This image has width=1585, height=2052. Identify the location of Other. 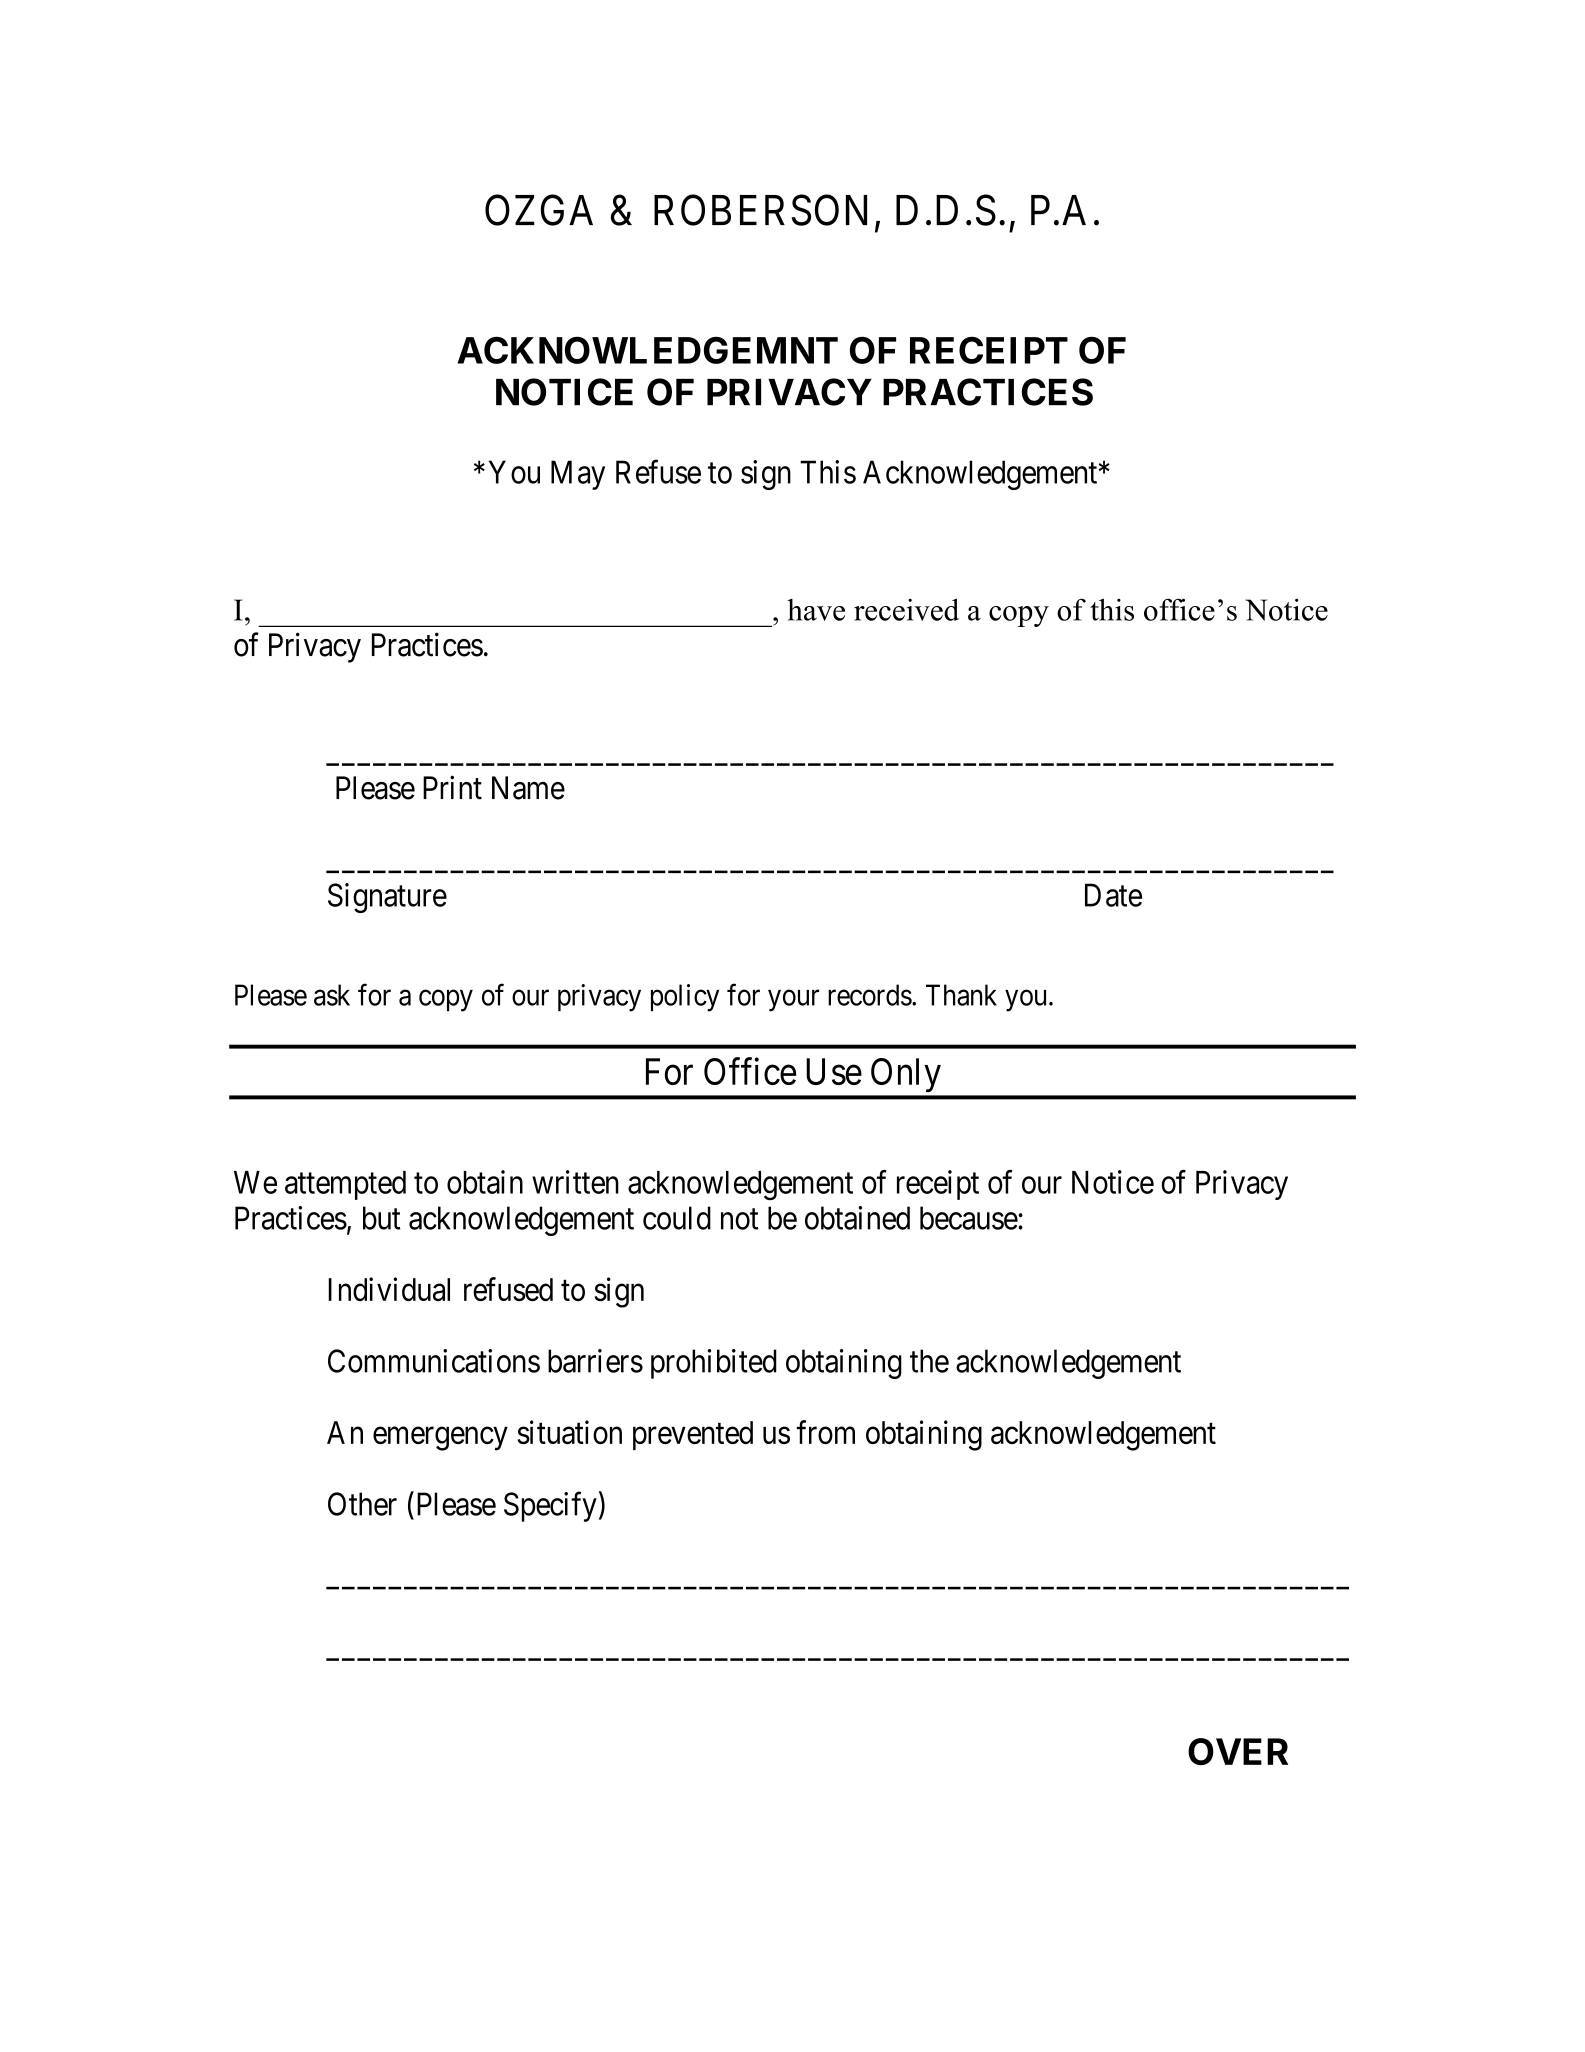
(362, 1504).
